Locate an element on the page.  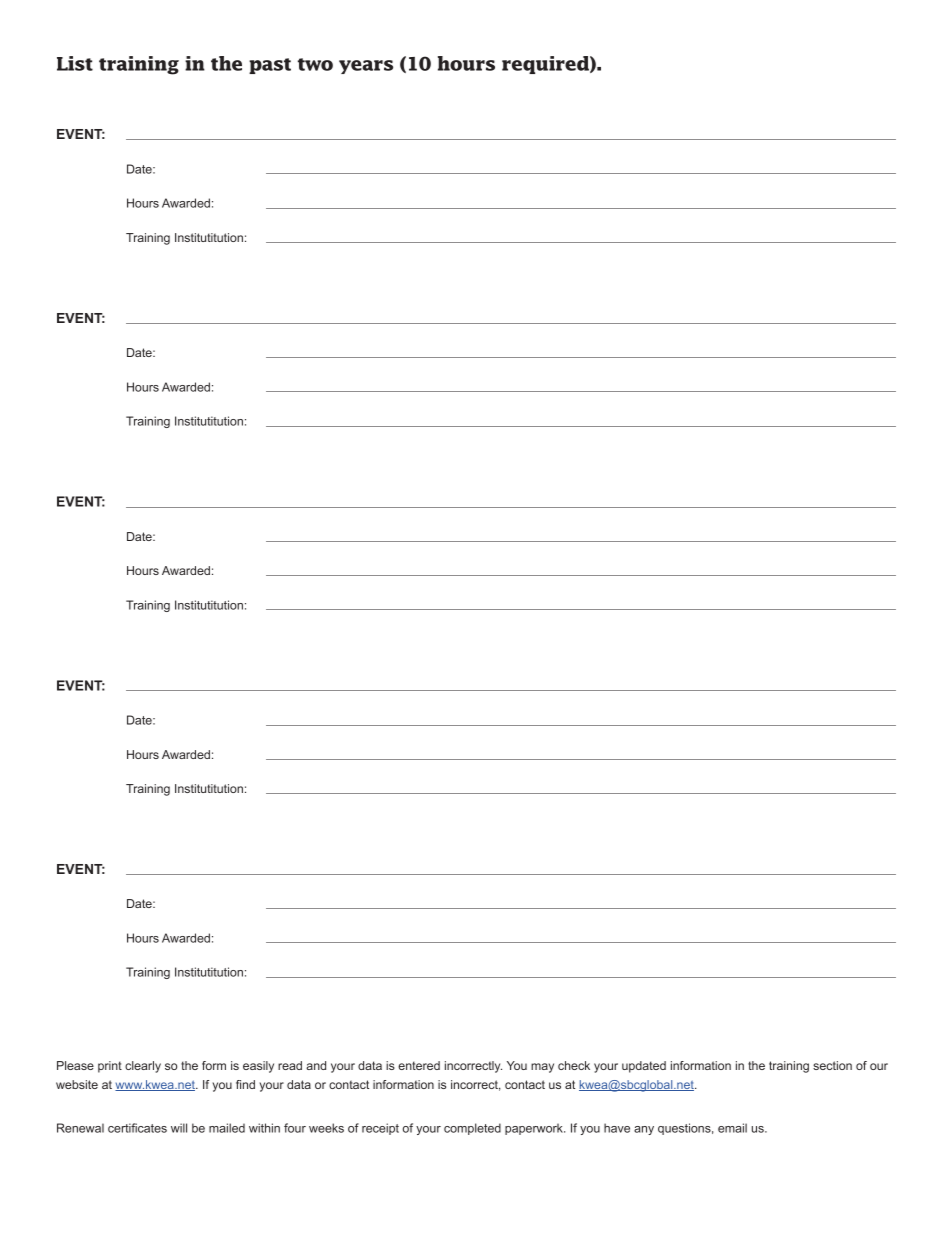
will is located at coordinates (179, 1128).
